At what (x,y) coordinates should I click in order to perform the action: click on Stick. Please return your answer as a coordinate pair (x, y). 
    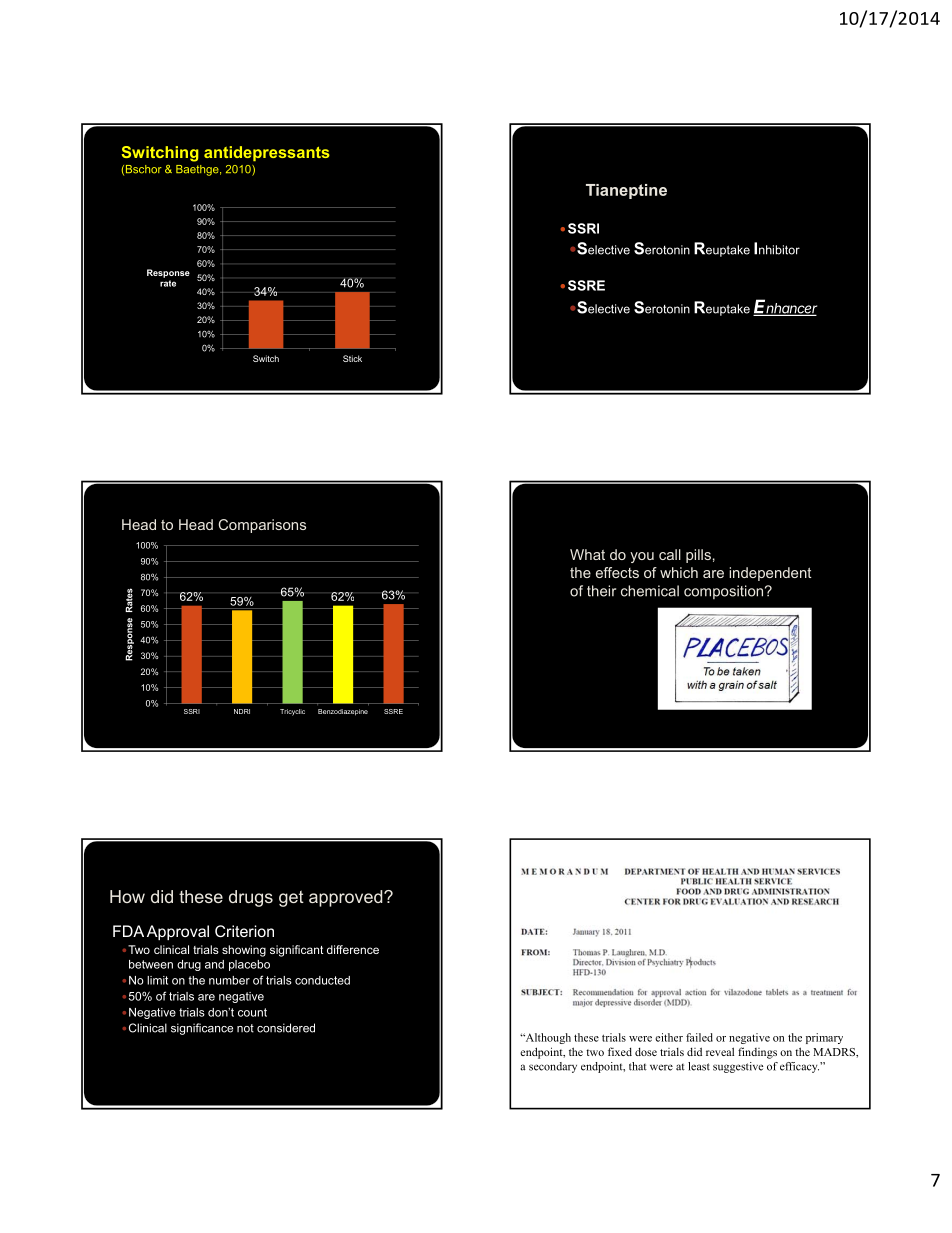
    Looking at the image, I should click on (352, 358).
